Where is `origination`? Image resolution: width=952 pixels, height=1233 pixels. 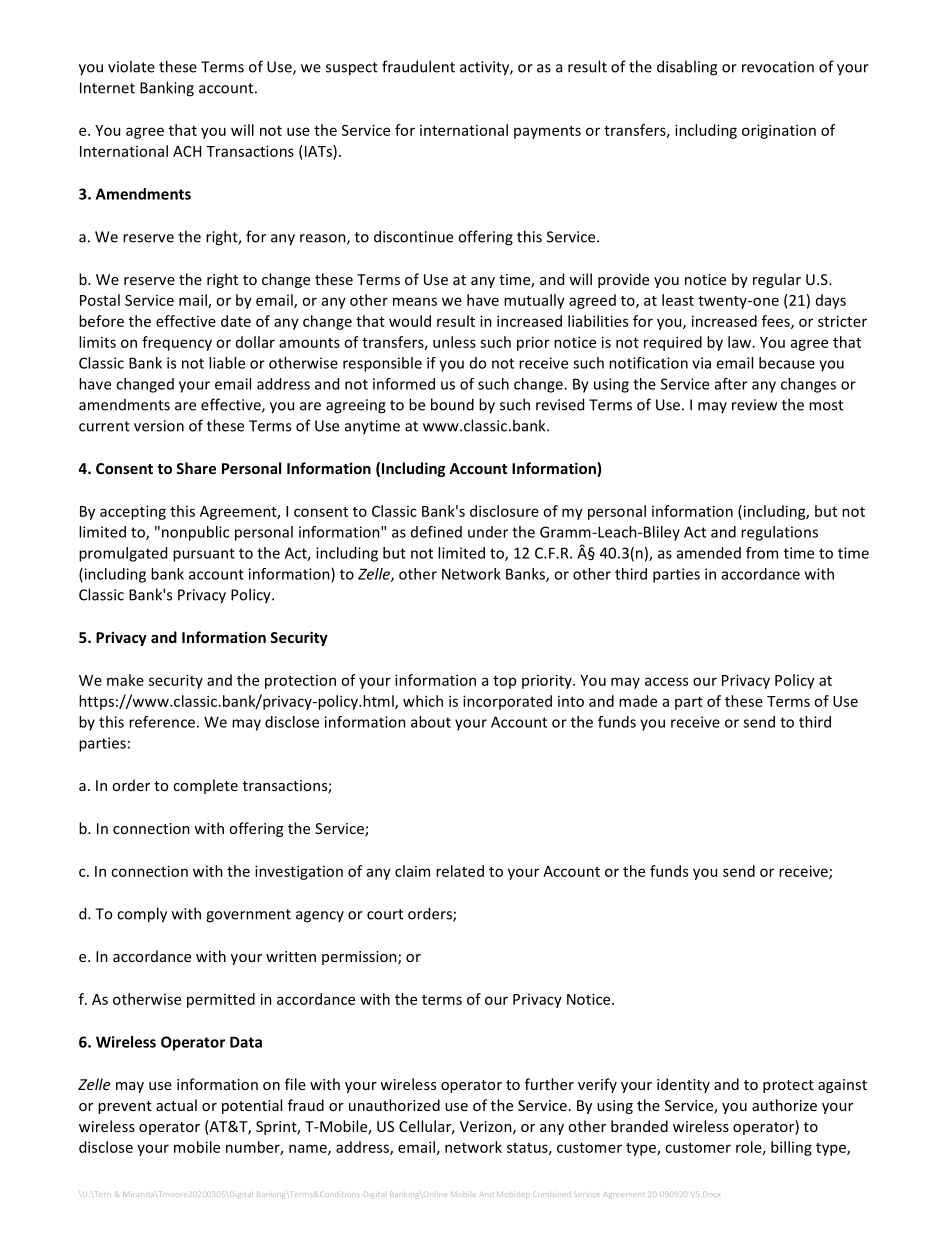
origination is located at coordinates (779, 131).
